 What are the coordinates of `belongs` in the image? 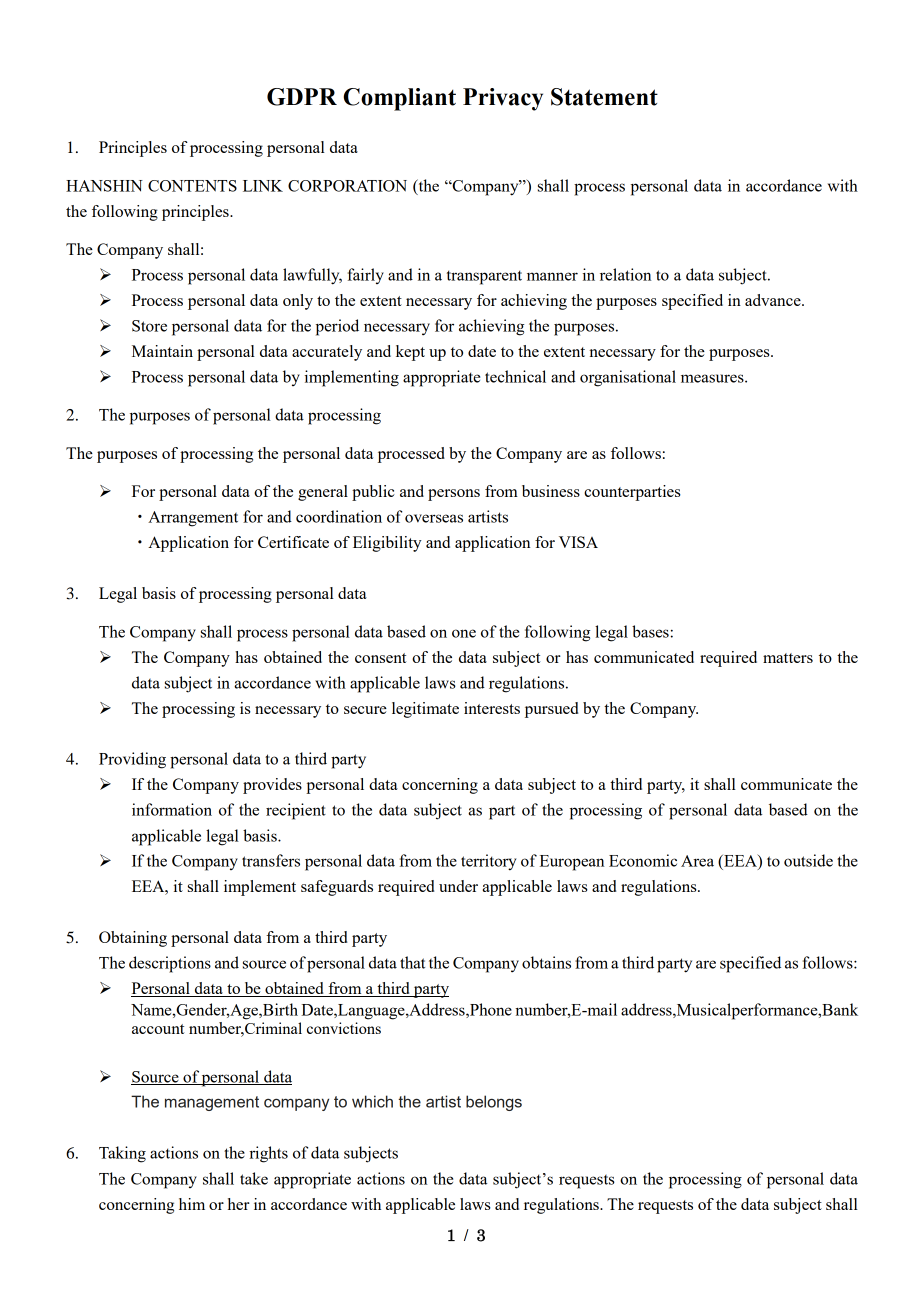 It's located at (494, 1103).
